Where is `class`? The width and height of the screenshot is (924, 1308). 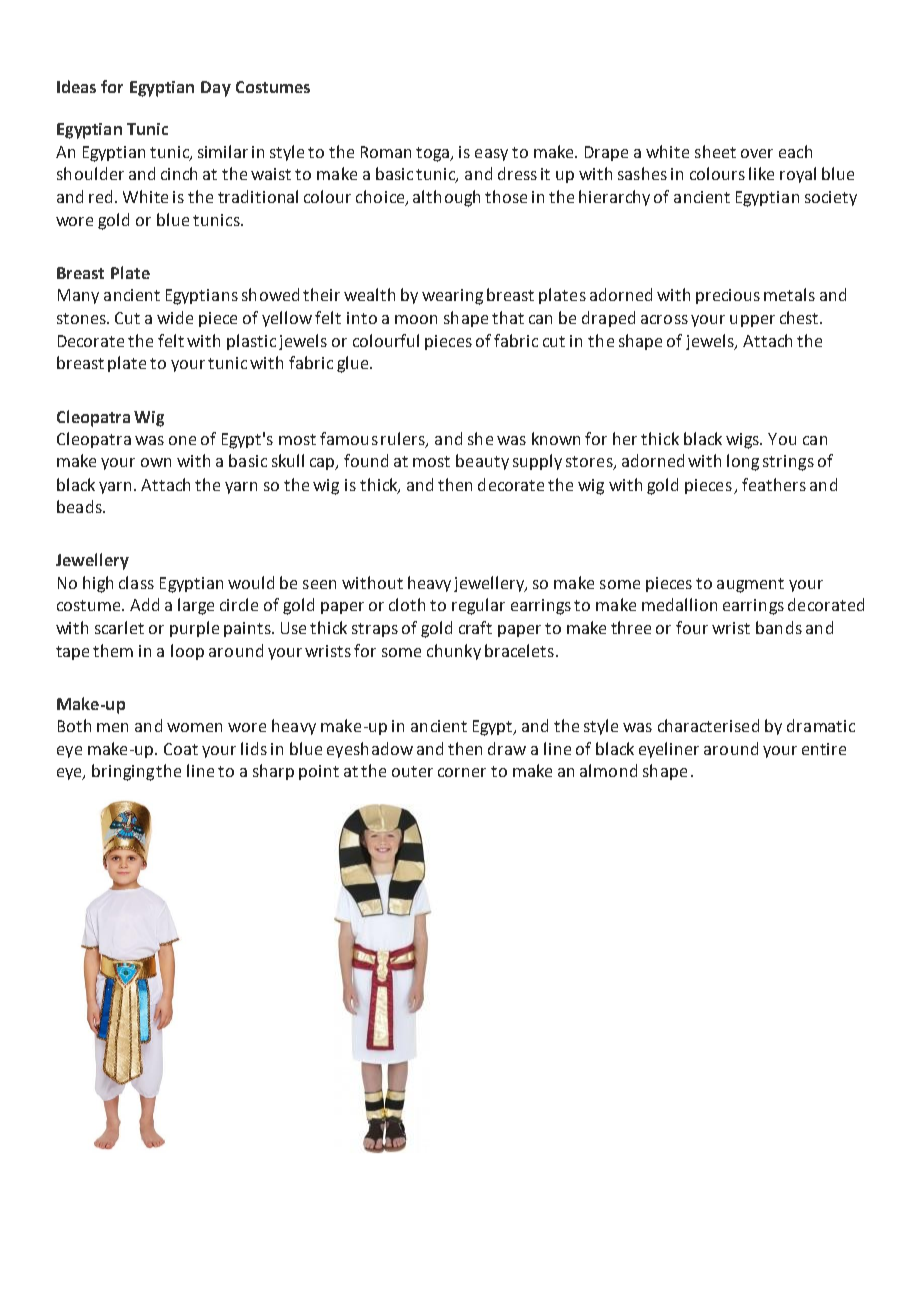
class is located at coordinates (136, 582).
